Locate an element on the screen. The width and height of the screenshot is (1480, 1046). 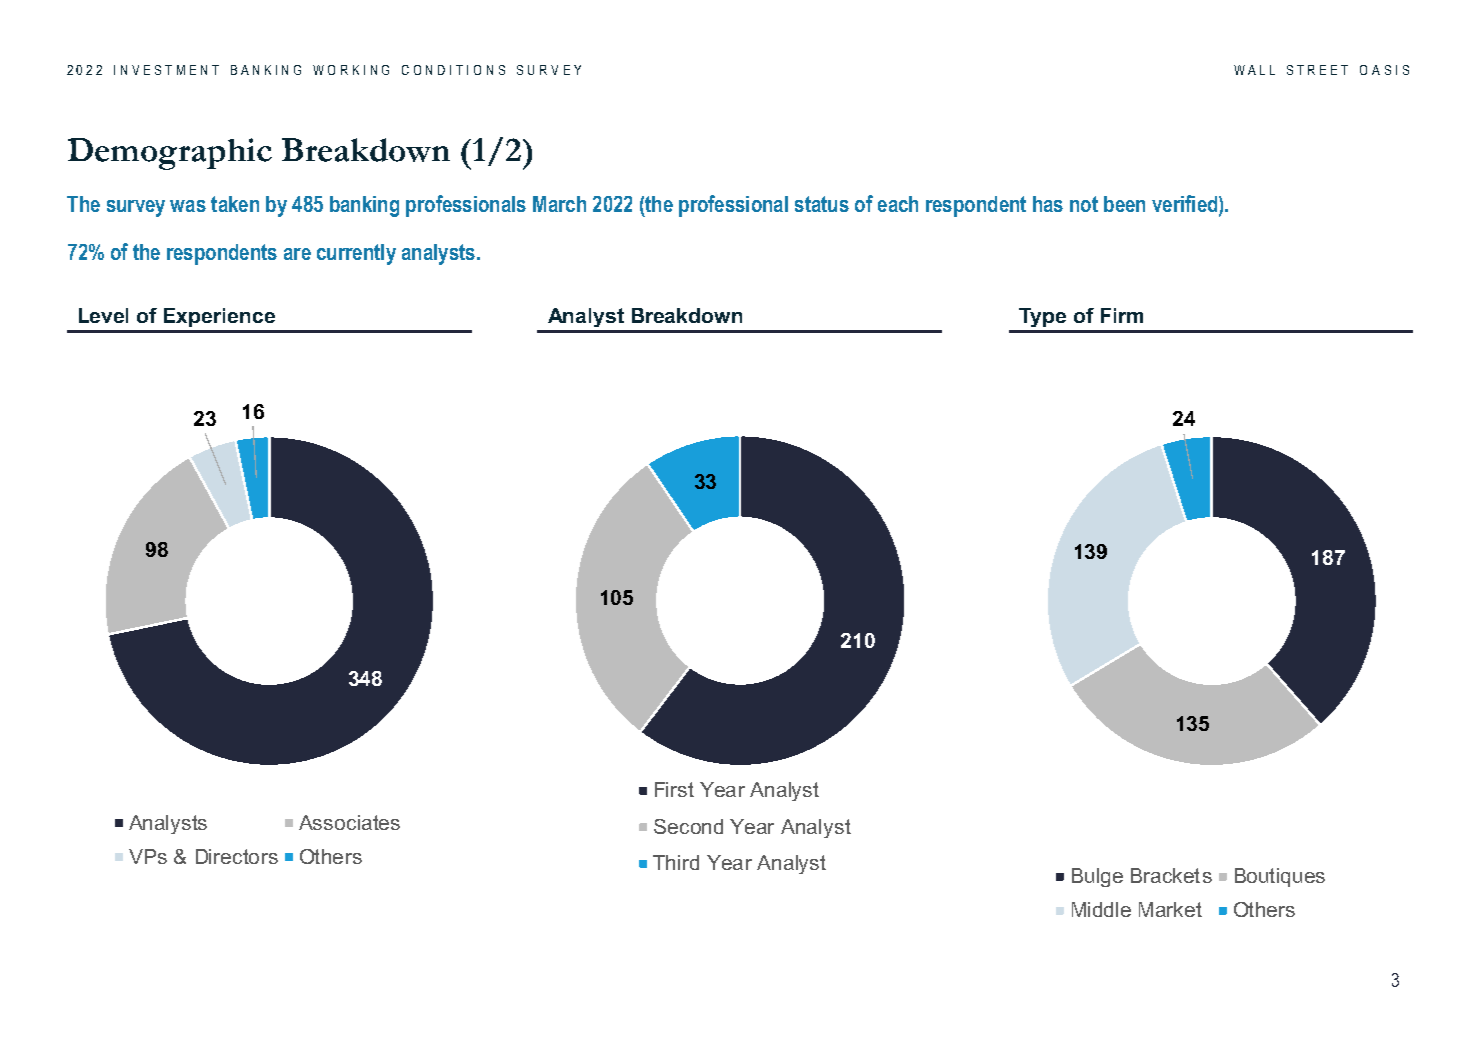
INVESTMENT is located at coordinates (166, 70).
